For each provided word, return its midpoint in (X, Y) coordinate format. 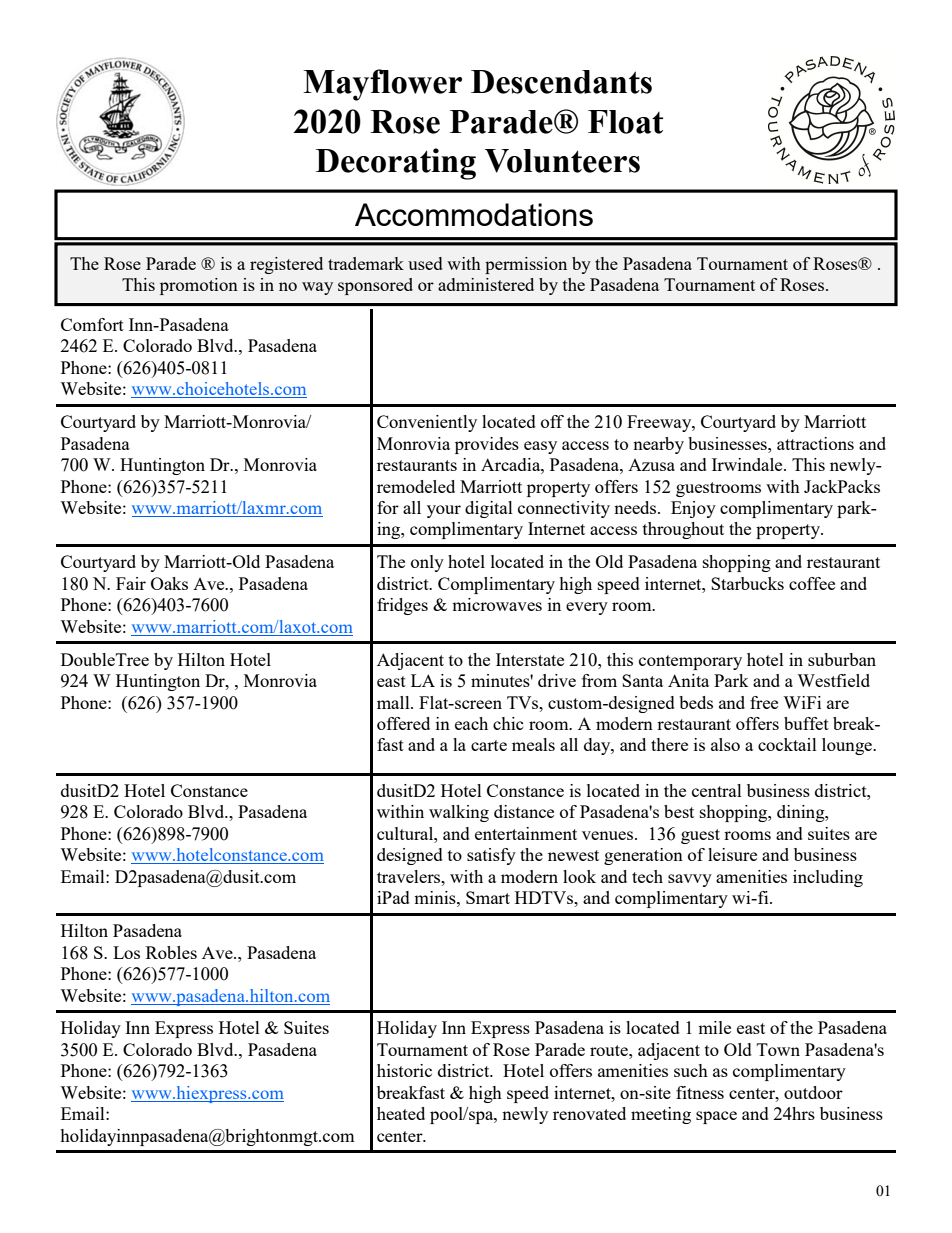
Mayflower (382, 85)
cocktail (787, 744)
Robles (171, 952)
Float (625, 122)
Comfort (92, 324)
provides (487, 445)
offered (403, 723)
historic (404, 1070)
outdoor (813, 1092)
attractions (815, 443)
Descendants (561, 82)
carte (489, 745)
